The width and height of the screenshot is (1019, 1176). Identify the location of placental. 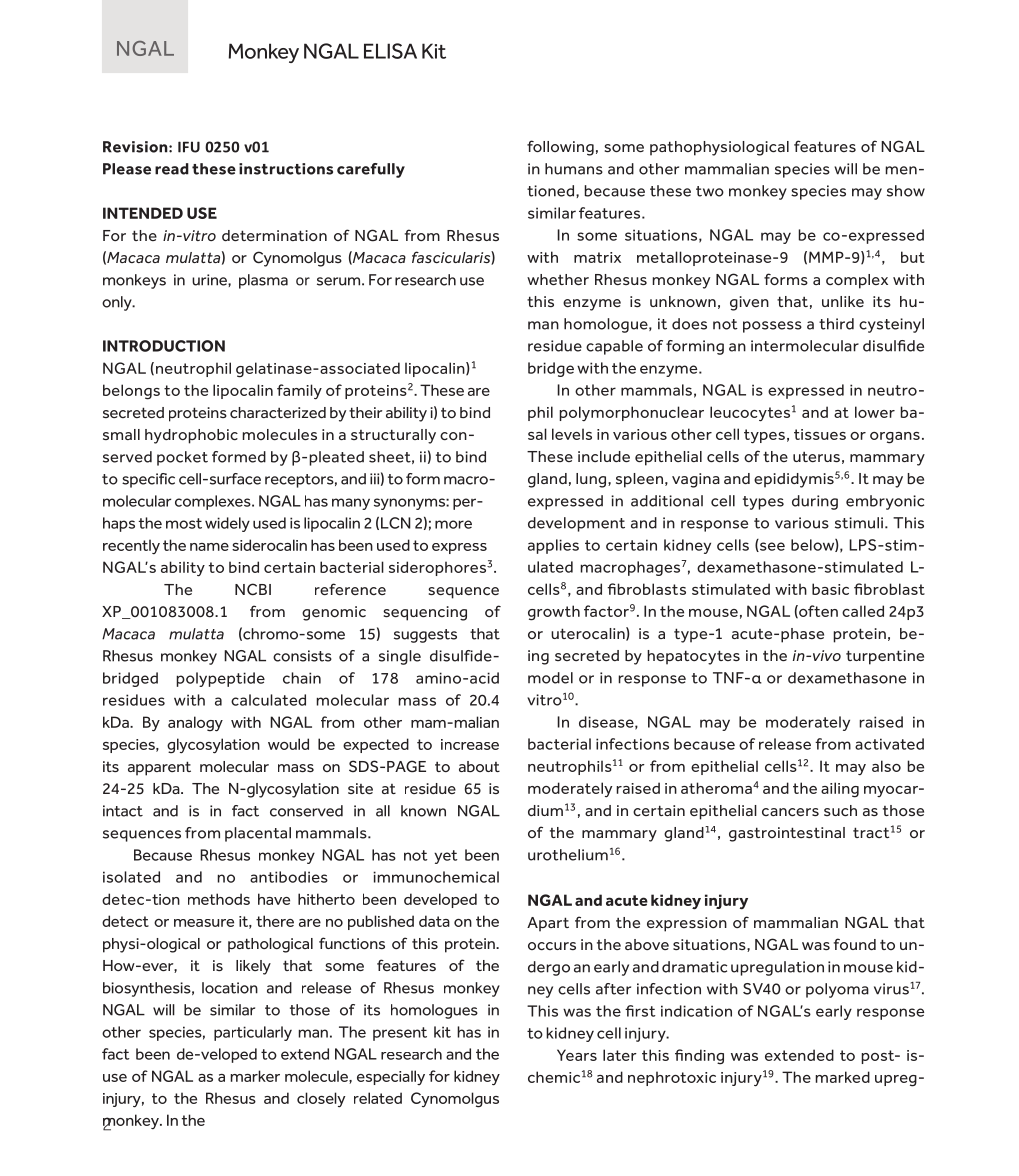
(258, 834).
